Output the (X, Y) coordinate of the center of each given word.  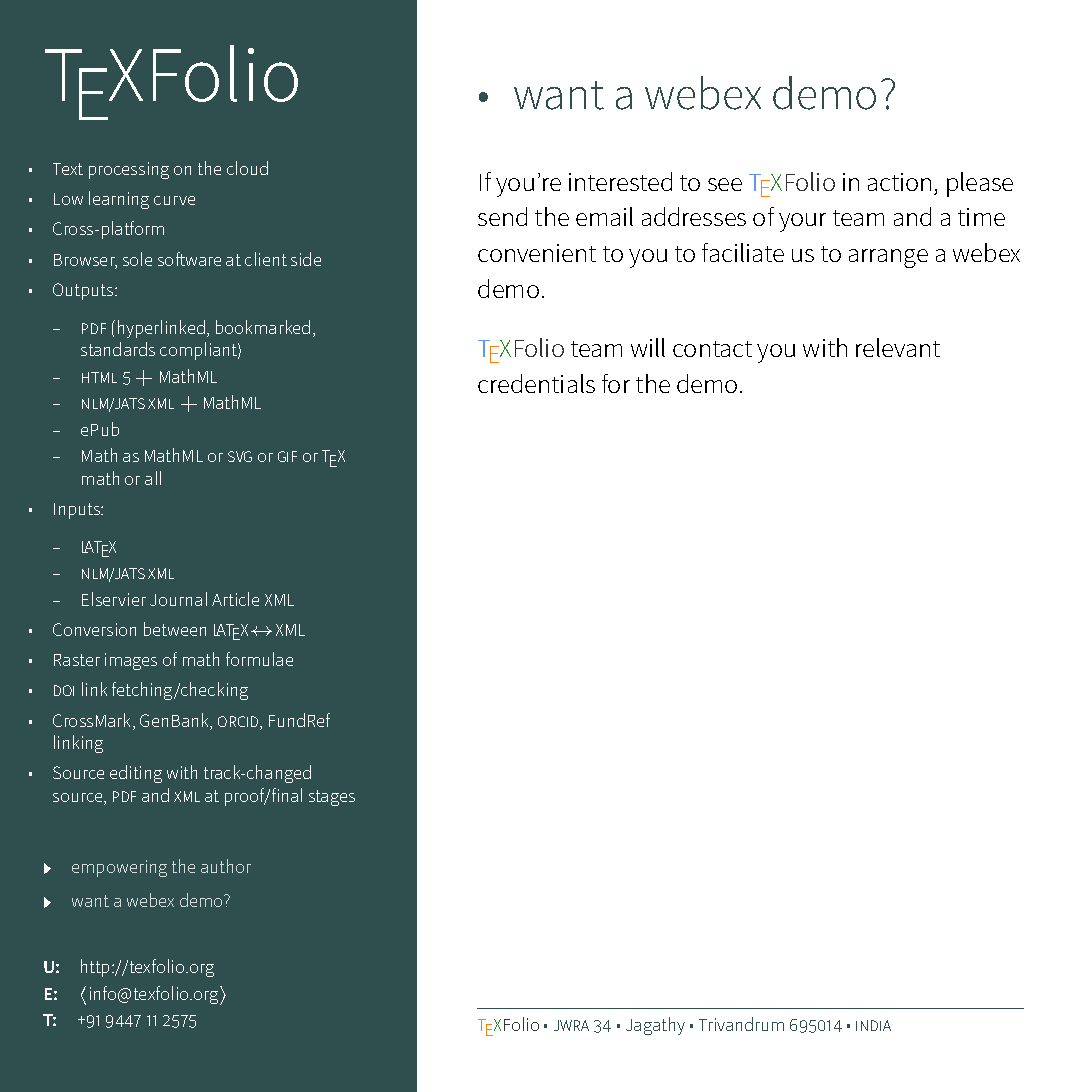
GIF (287, 456)
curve (174, 200)
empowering (119, 868)
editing (136, 774)
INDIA (873, 1025)
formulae (259, 659)
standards (118, 349)
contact (712, 349)
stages (332, 798)
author (226, 866)
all (153, 478)
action (899, 182)
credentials (536, 383)
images (131, 661)
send (502, 216)
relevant (898, 347)
